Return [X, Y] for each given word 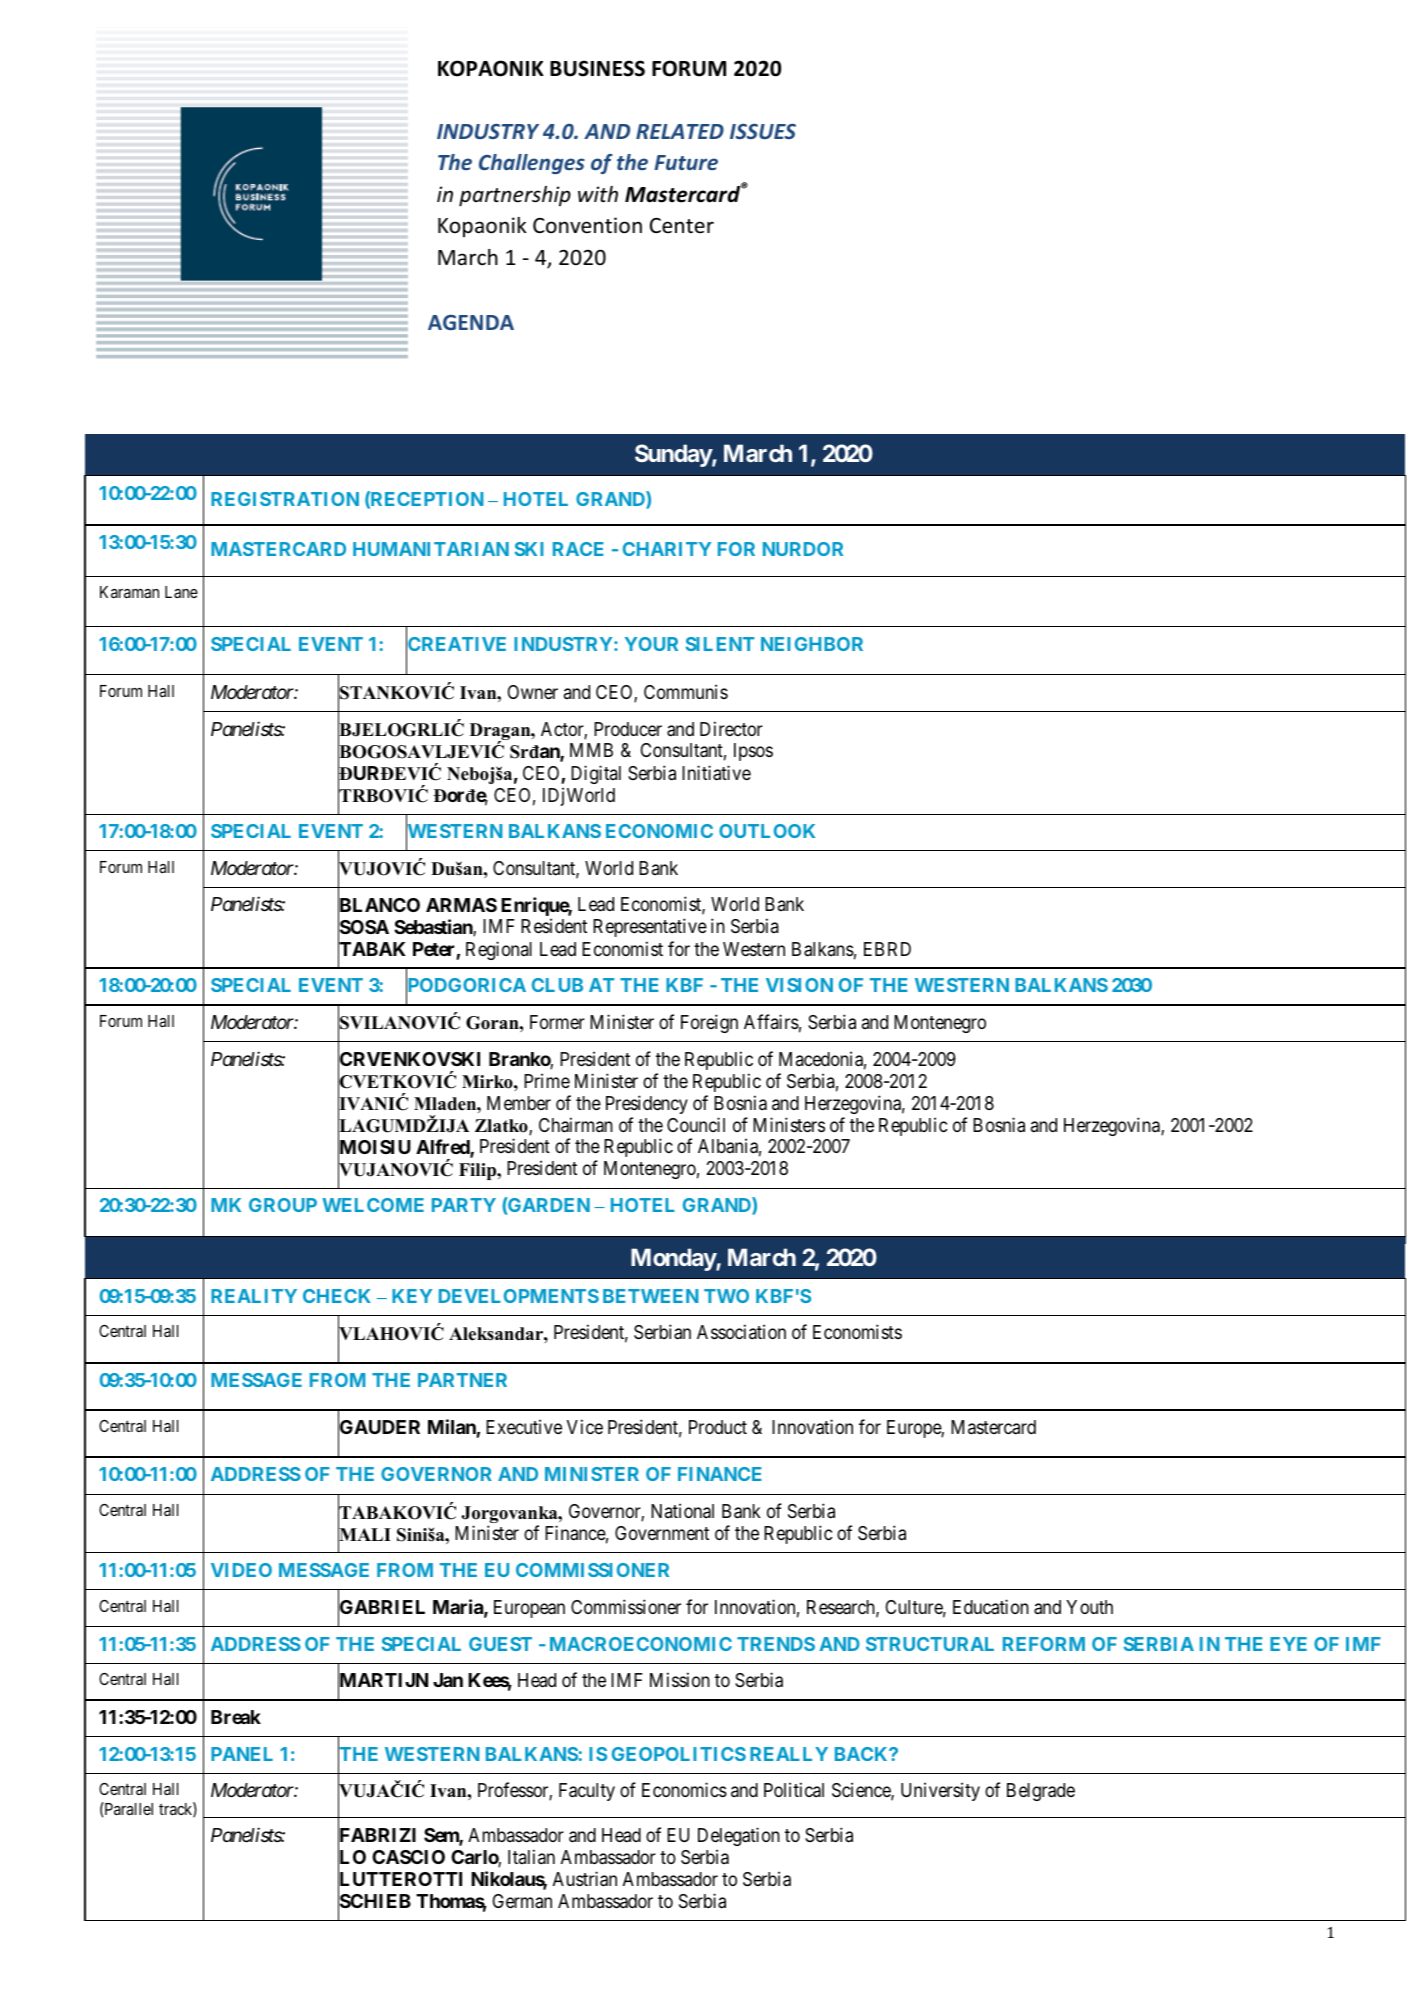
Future [686, 162]
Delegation [739, 1836]
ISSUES [763, 131]
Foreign [709, 1023]
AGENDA [471, 322]
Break [236, 1717]
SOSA [363, 928]
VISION [799, 985]
